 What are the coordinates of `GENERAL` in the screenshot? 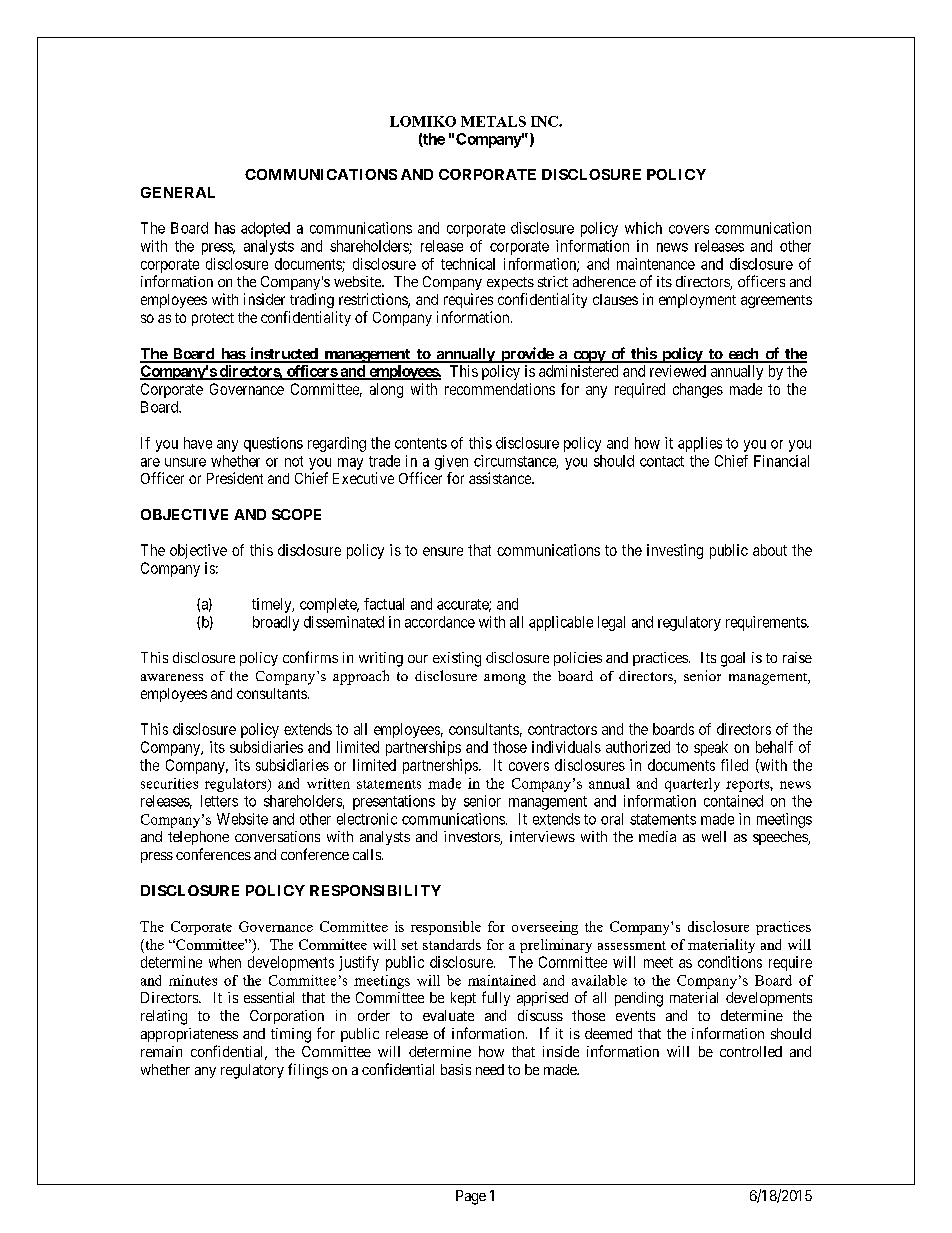 It's located at (178, 192).
